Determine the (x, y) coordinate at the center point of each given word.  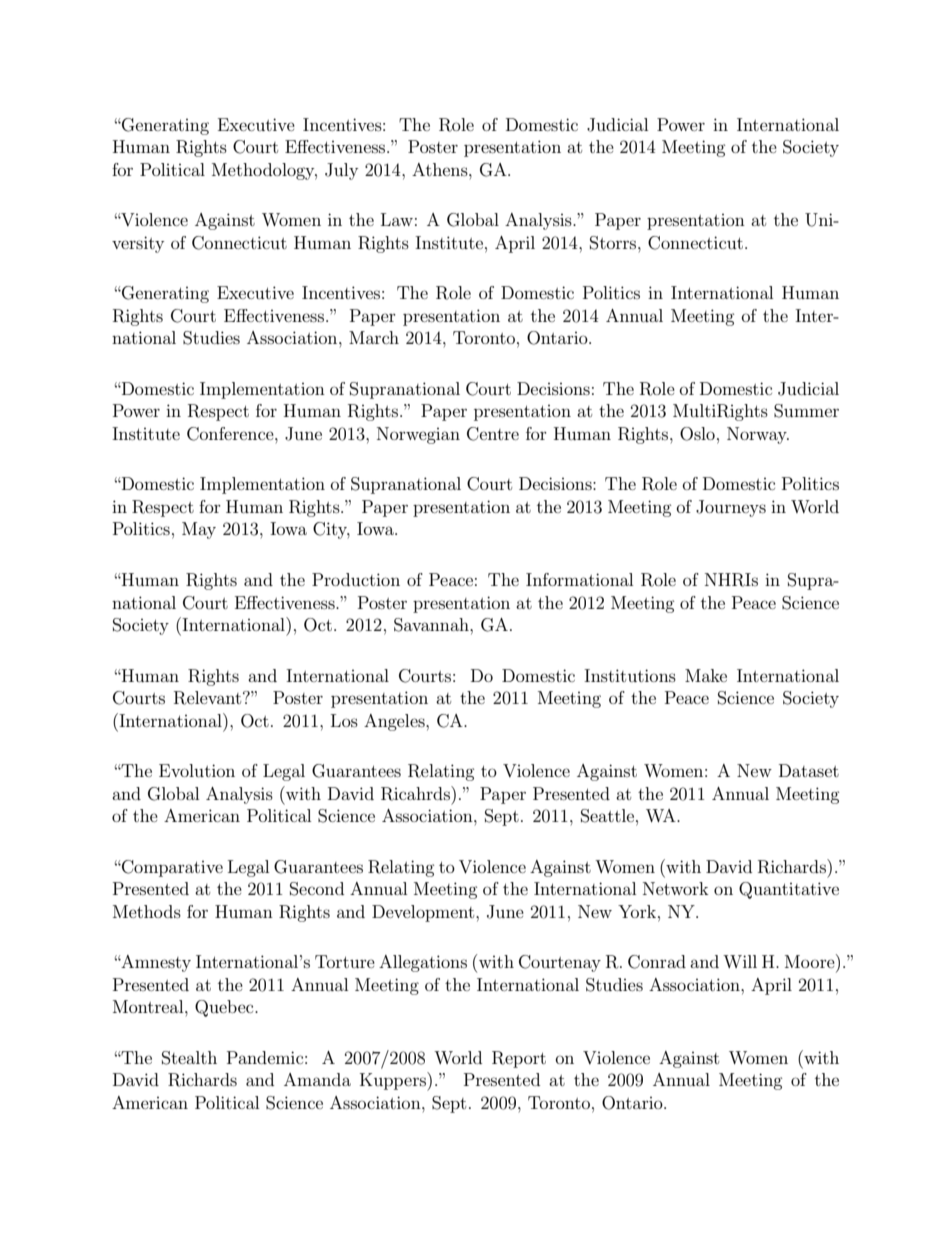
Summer (806, 411)
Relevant (209, 698)
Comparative (171, 868)
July (341, 171)
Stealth (189, 1058)
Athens (441, 169)
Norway (758, 435)
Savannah (432, 625)
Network (676, 888)
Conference (231, 434)
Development (424, 913)
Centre (493, 434)
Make (706, 675)
